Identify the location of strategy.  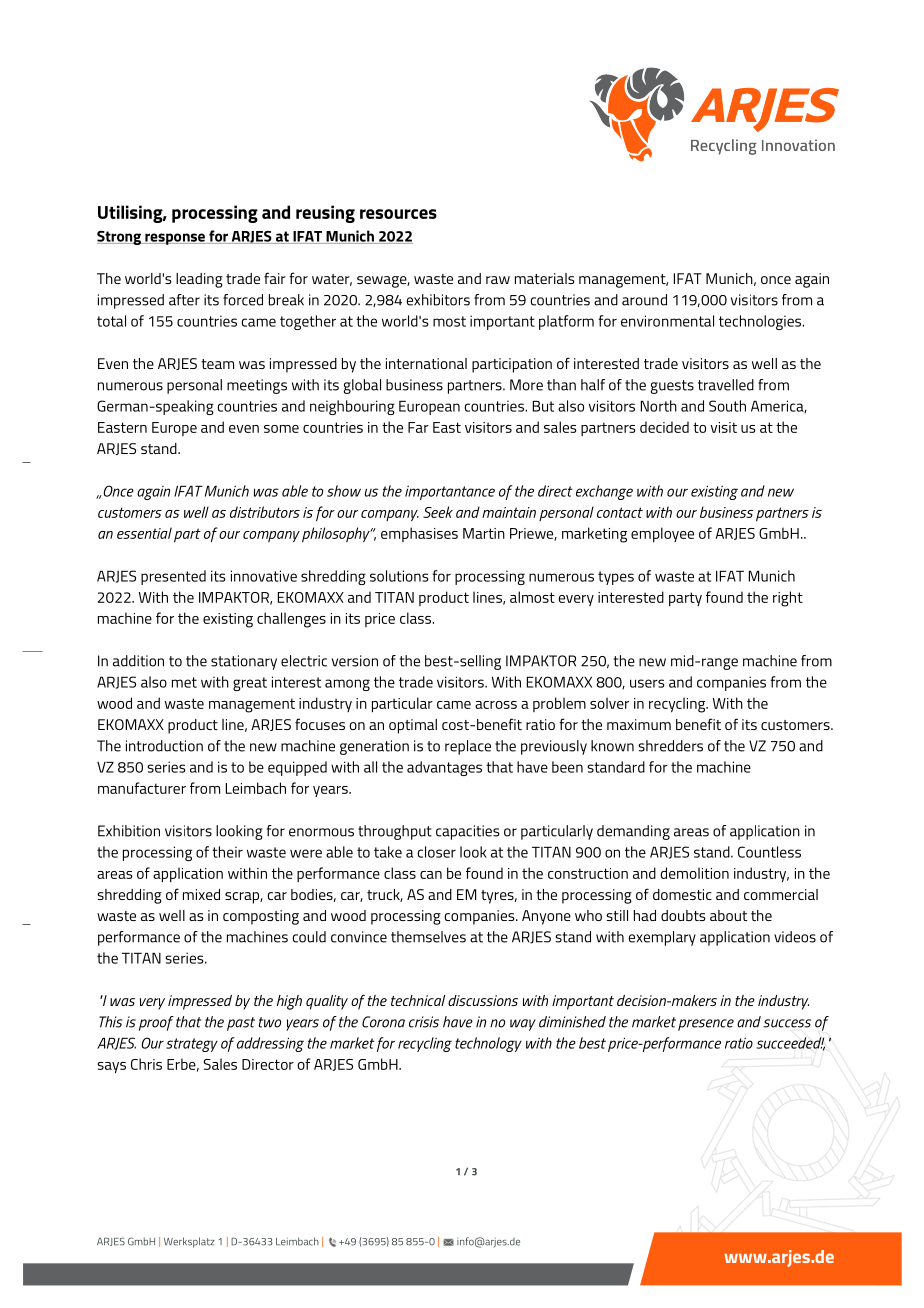
(192, 1045).
